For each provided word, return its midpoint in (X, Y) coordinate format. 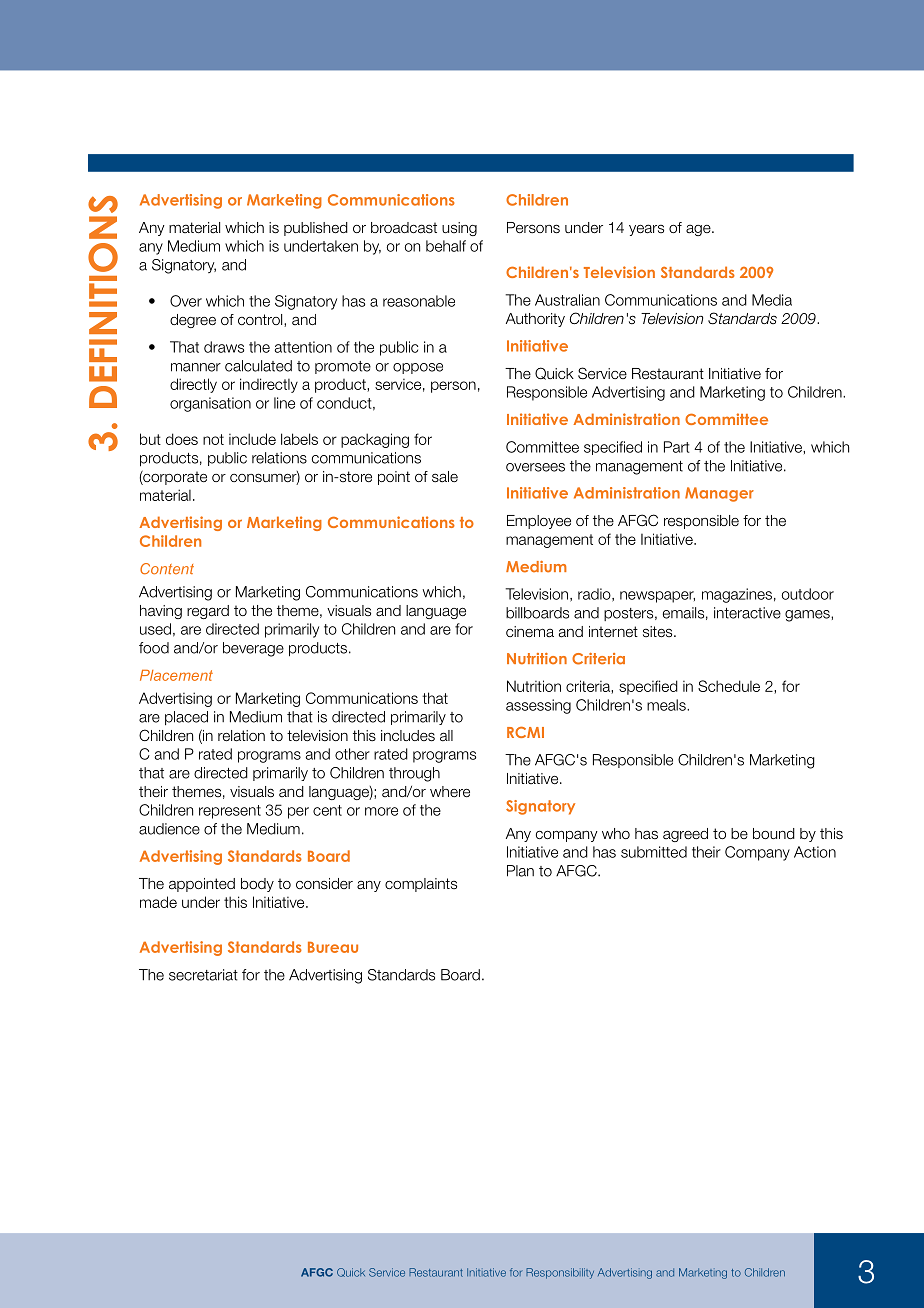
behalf (446, 246)
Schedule (729, 686)
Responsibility (560, 1273)
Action (815, 852)
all (446, 736)
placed (186, 718)
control (261, 320)
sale (445, 477)
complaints (421, 885)
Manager (719, 494)
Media (772, 300)
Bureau (333, 947)
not (213, 439)
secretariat (203, 975)
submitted (654, 852)
